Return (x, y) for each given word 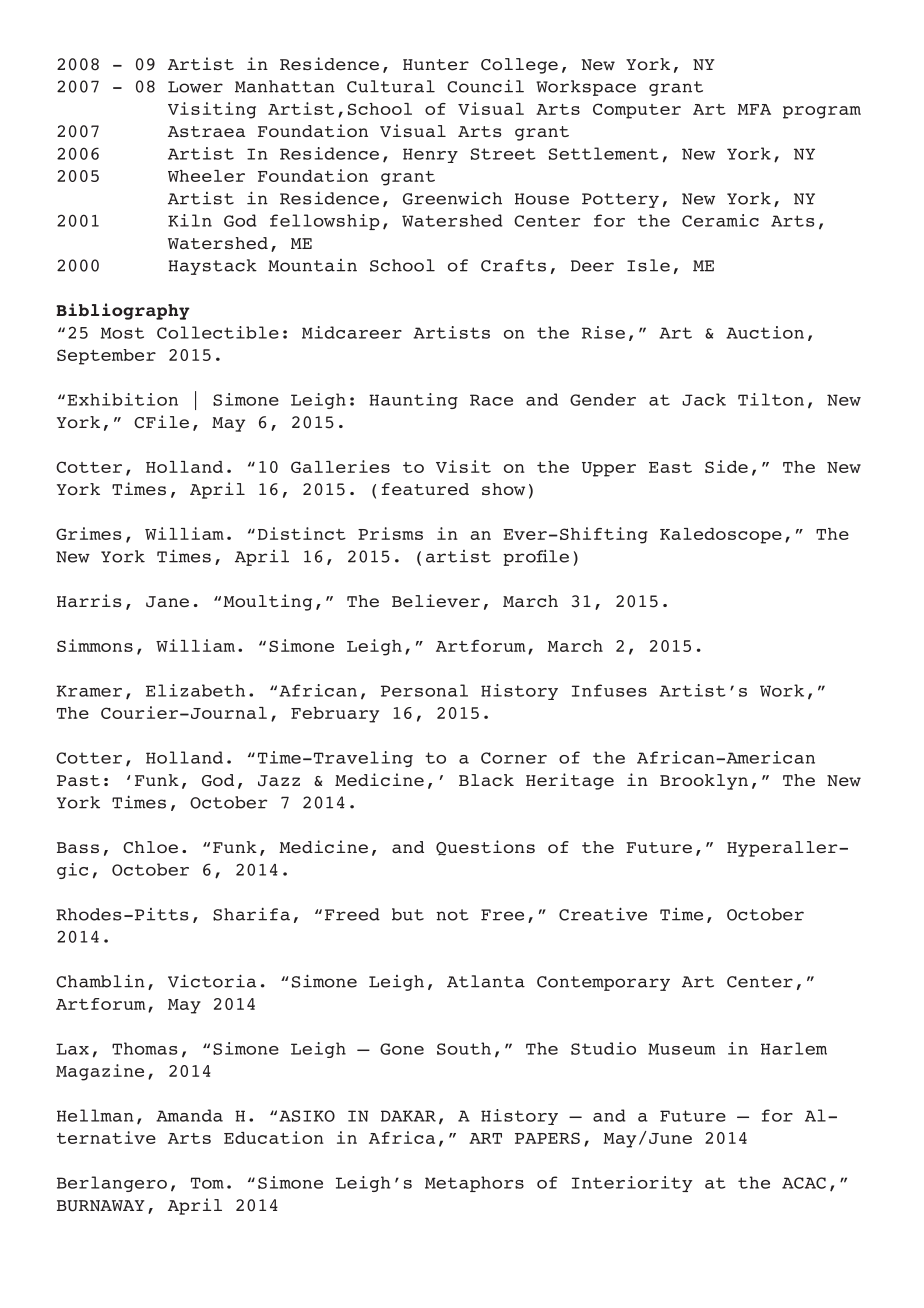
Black (486, 780)
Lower (195, 87)
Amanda (189, 1115)
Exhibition (122, 399)
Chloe (150, 847)
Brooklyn (704, 782)
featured (425, 489)
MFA (754, 109)
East (670, 467)
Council (485, 86)
